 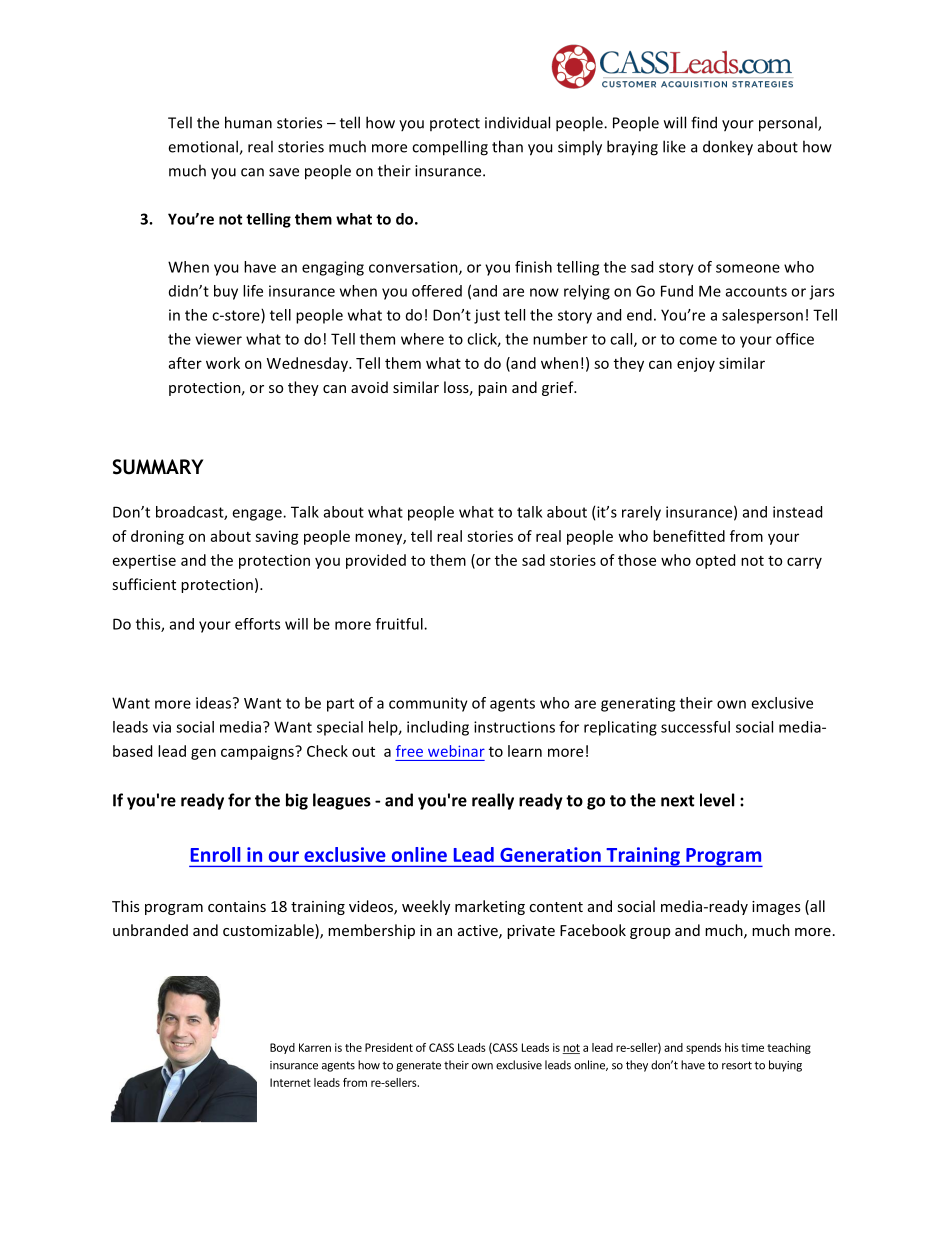 What do you see at coordinates (507, 146) in the screenshot?
I see `than` at bounding box center [507, 146].
